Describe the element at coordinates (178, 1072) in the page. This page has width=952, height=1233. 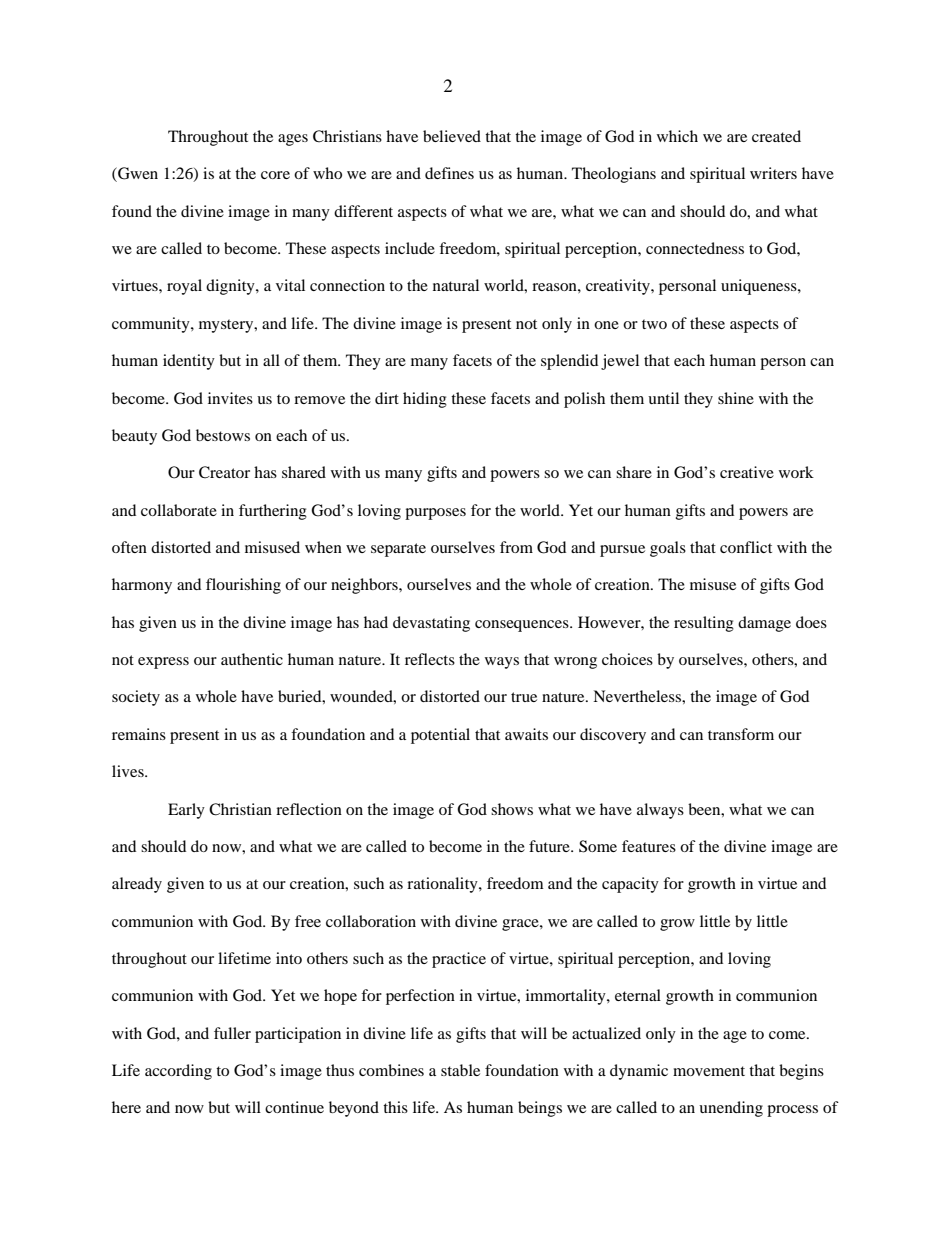
I see `according` at that location.
